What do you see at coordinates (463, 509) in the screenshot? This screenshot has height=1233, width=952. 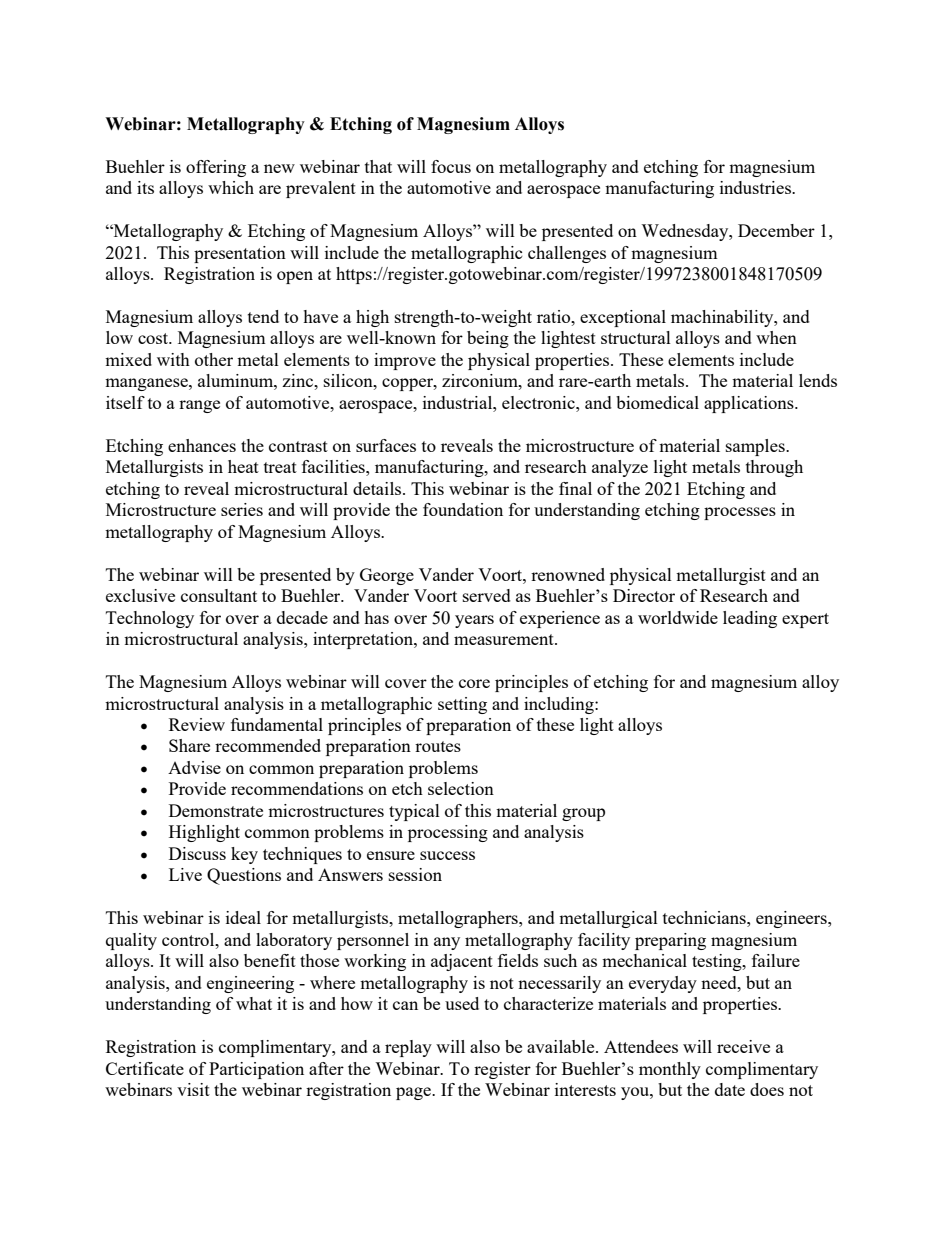 I see `foundation` at bounding box center [463, 509].
